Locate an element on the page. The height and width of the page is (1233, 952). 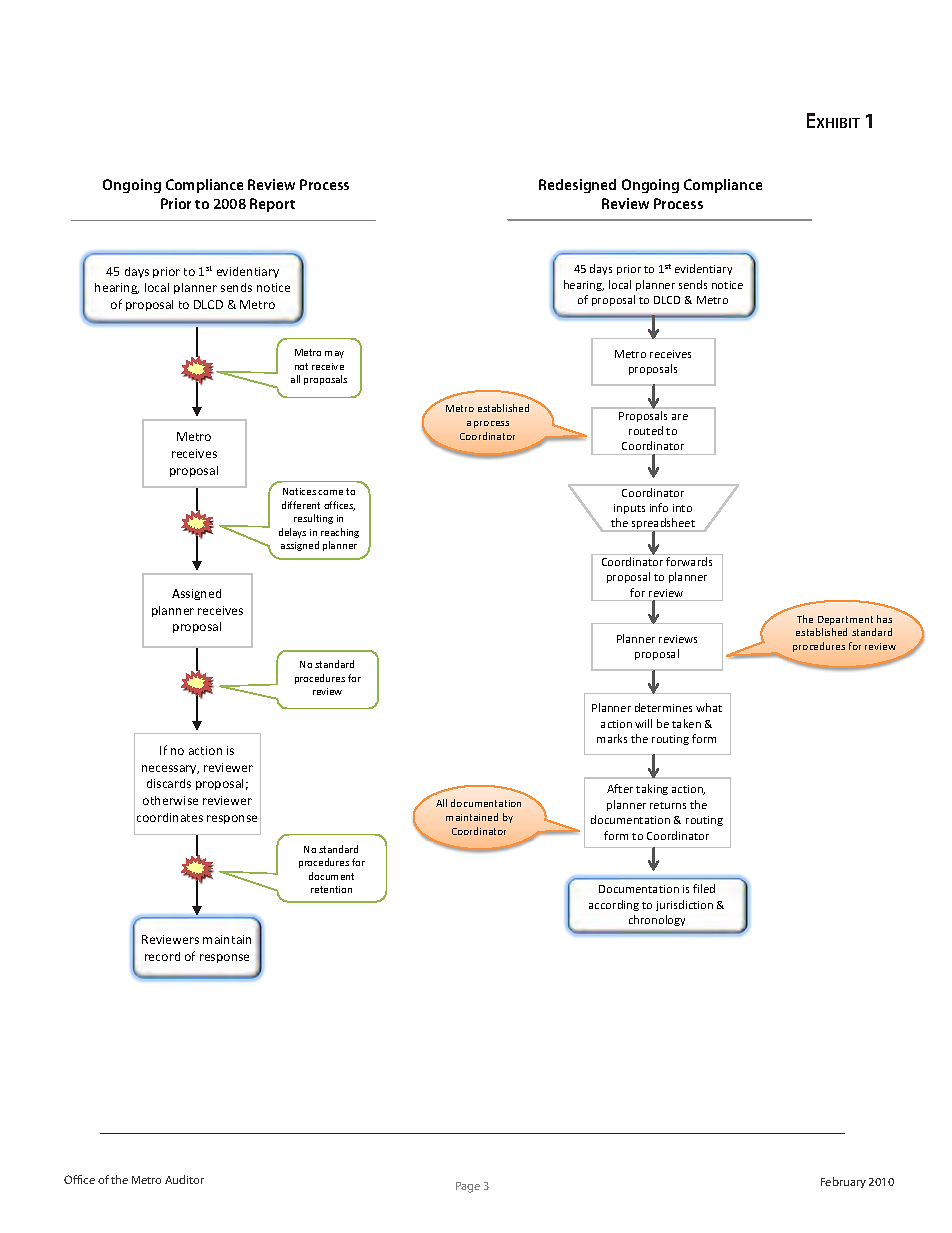
are is located at coordinates (680, 417).
